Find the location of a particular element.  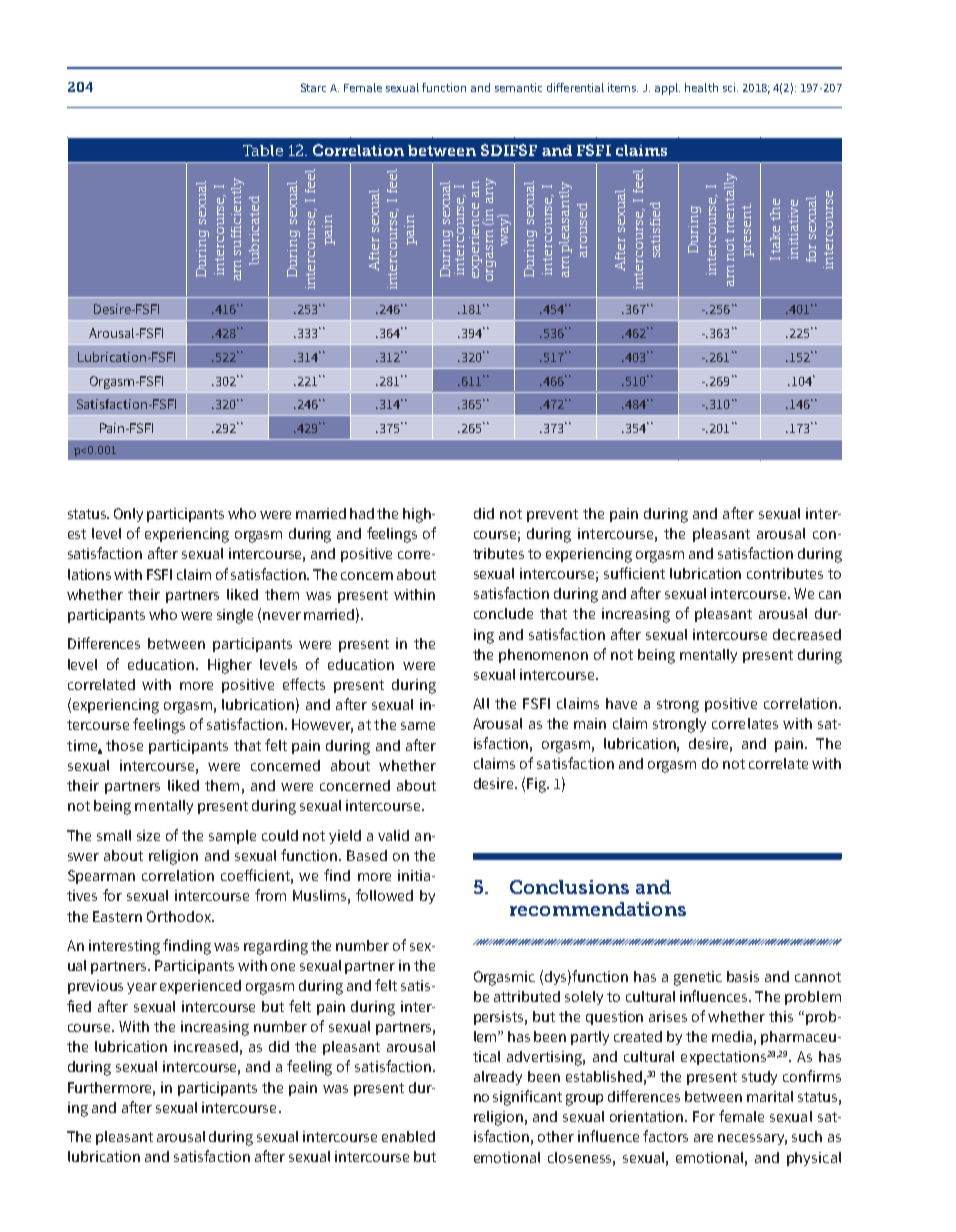

Orthodox is located at coordinates (180, 916).
